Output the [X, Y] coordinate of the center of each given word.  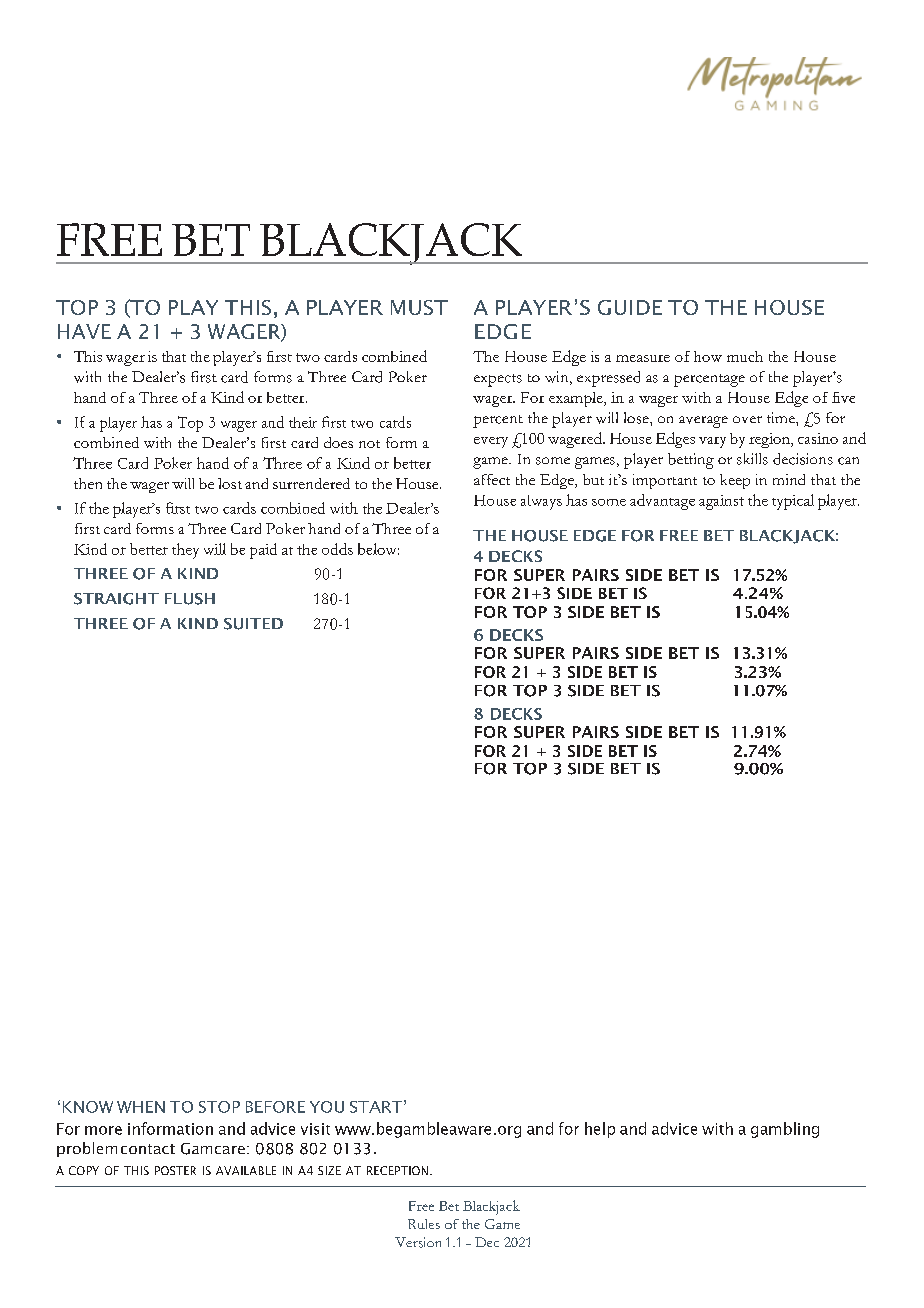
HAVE [84, 331]
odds [337, 549]
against [721, 502]
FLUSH [190, 599]
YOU [327, 1107]
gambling [785, 1130]
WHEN [141, 1107]
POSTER [175, 1170]
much [745, 356]
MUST [419, 307]
